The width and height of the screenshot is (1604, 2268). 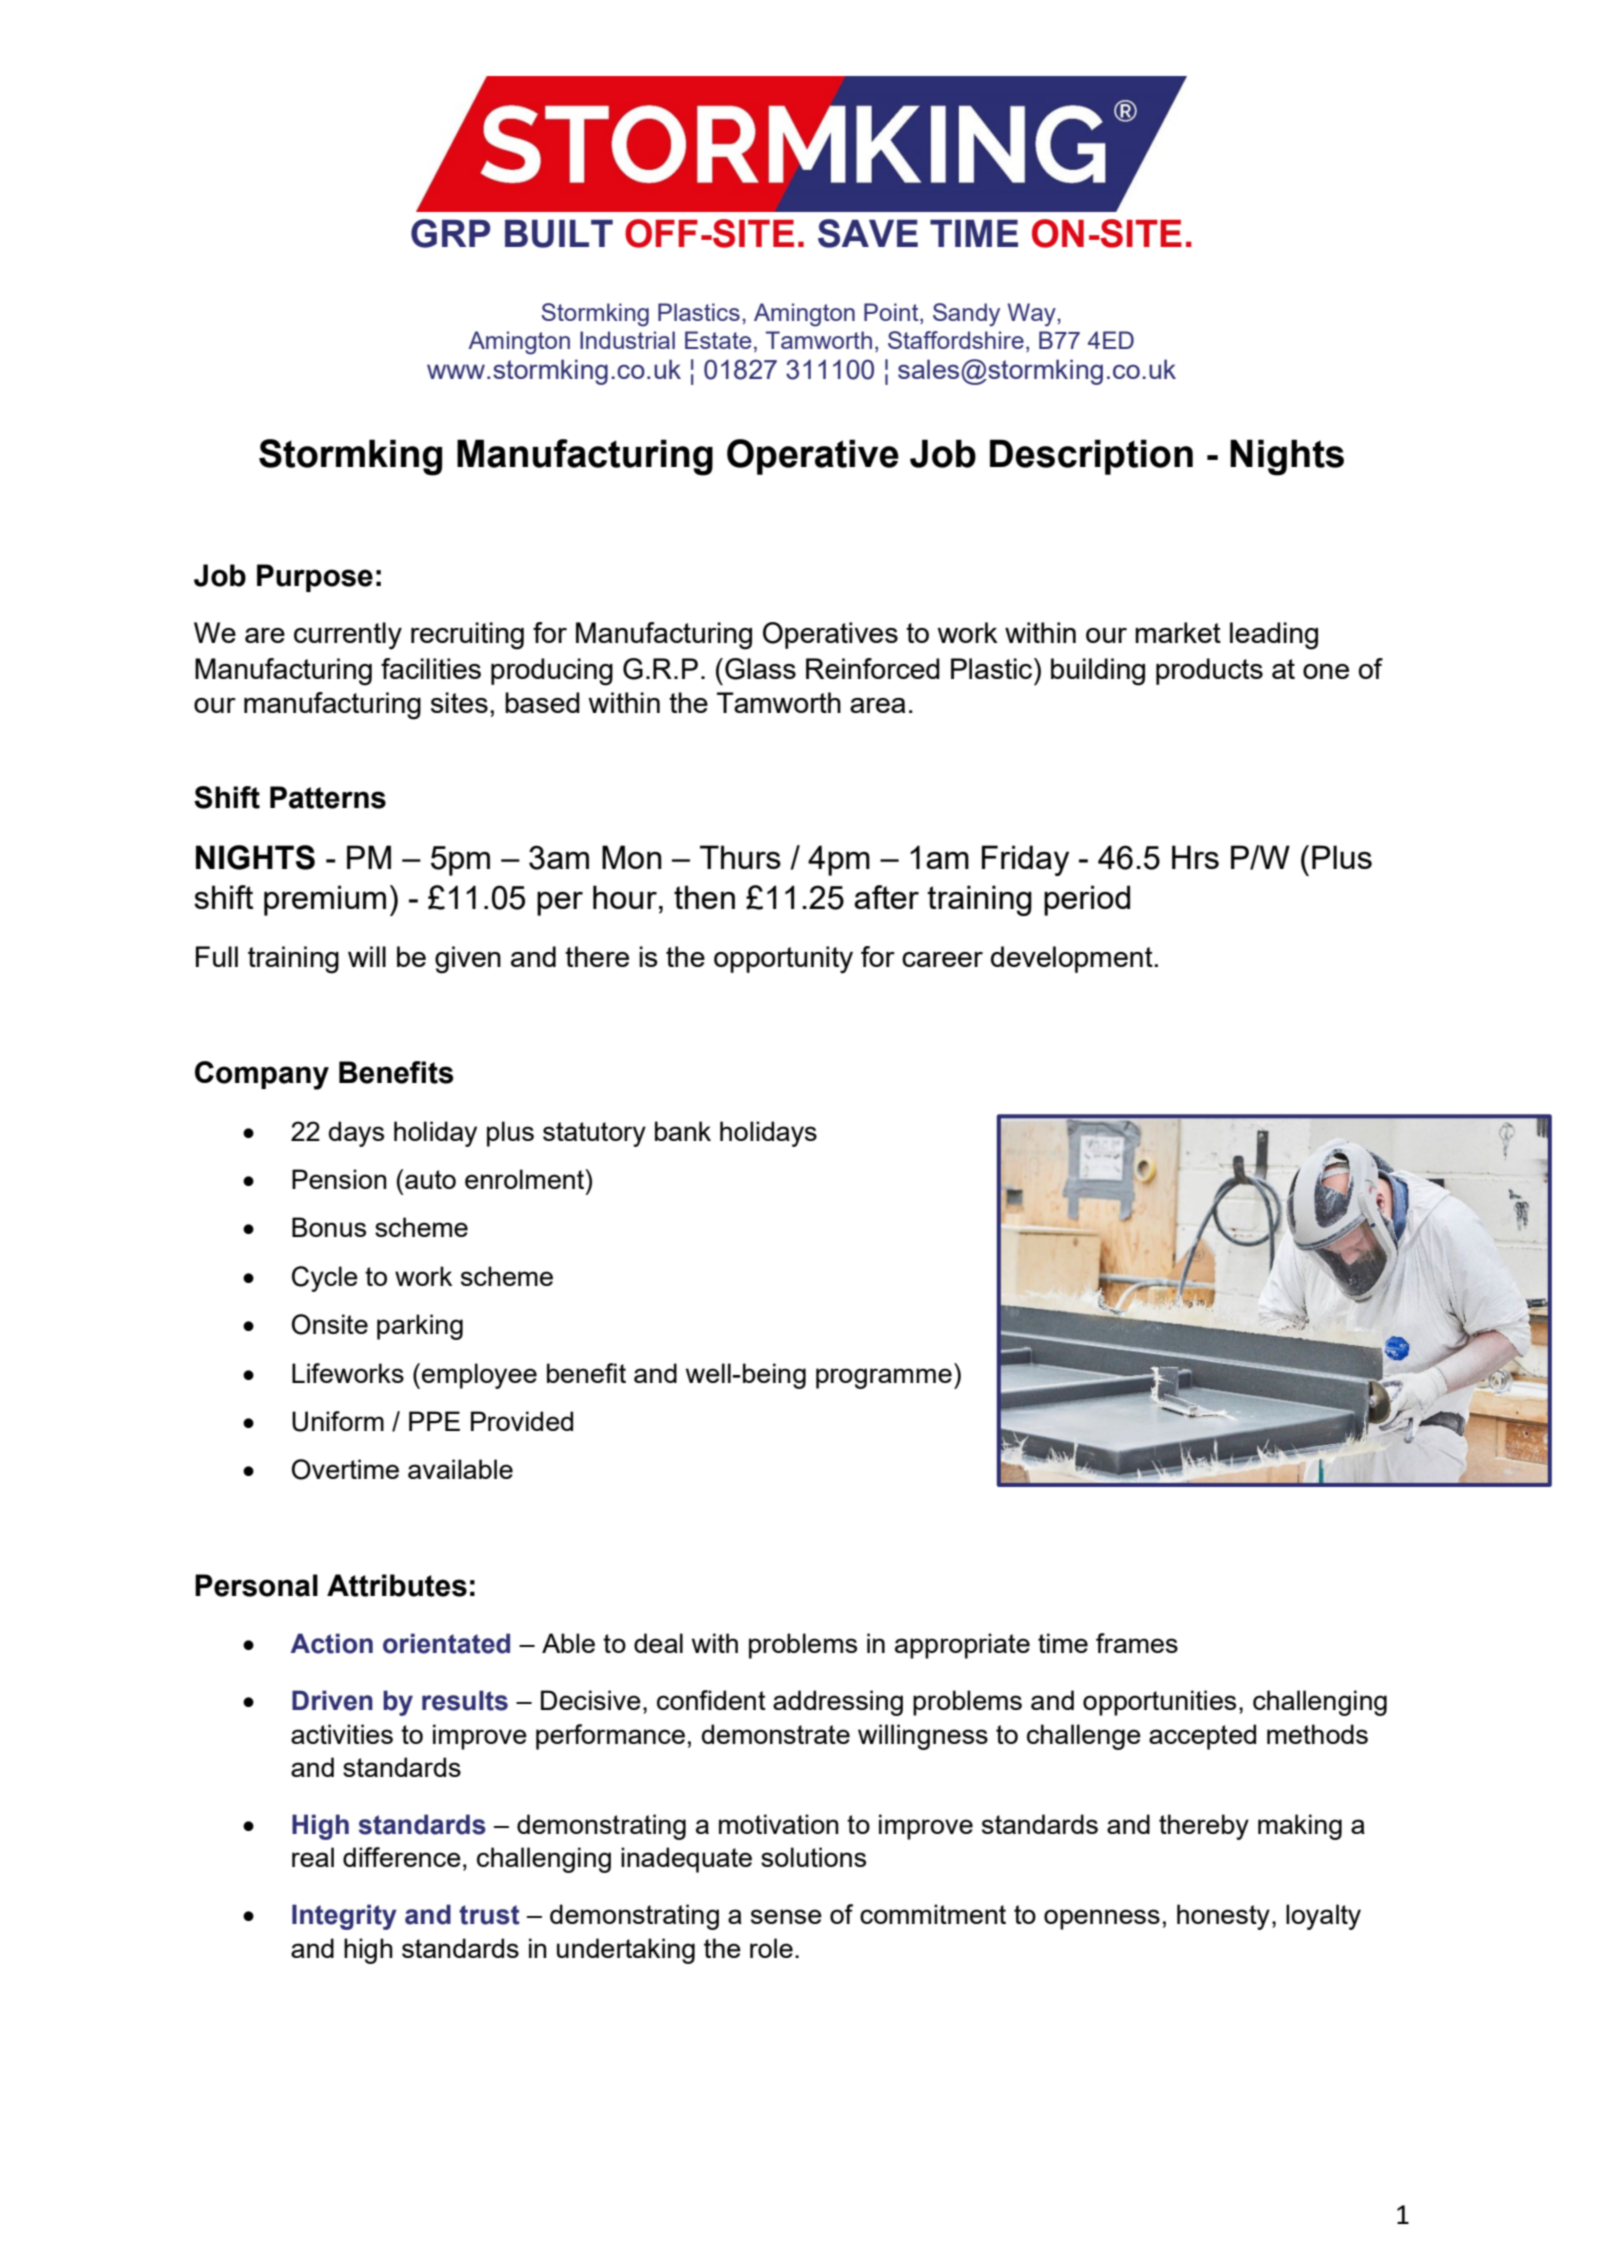 What do you see at coordinates (338, 1421) in the screenshot?
I see `Uniform` at bounding box center [338, 1421].
